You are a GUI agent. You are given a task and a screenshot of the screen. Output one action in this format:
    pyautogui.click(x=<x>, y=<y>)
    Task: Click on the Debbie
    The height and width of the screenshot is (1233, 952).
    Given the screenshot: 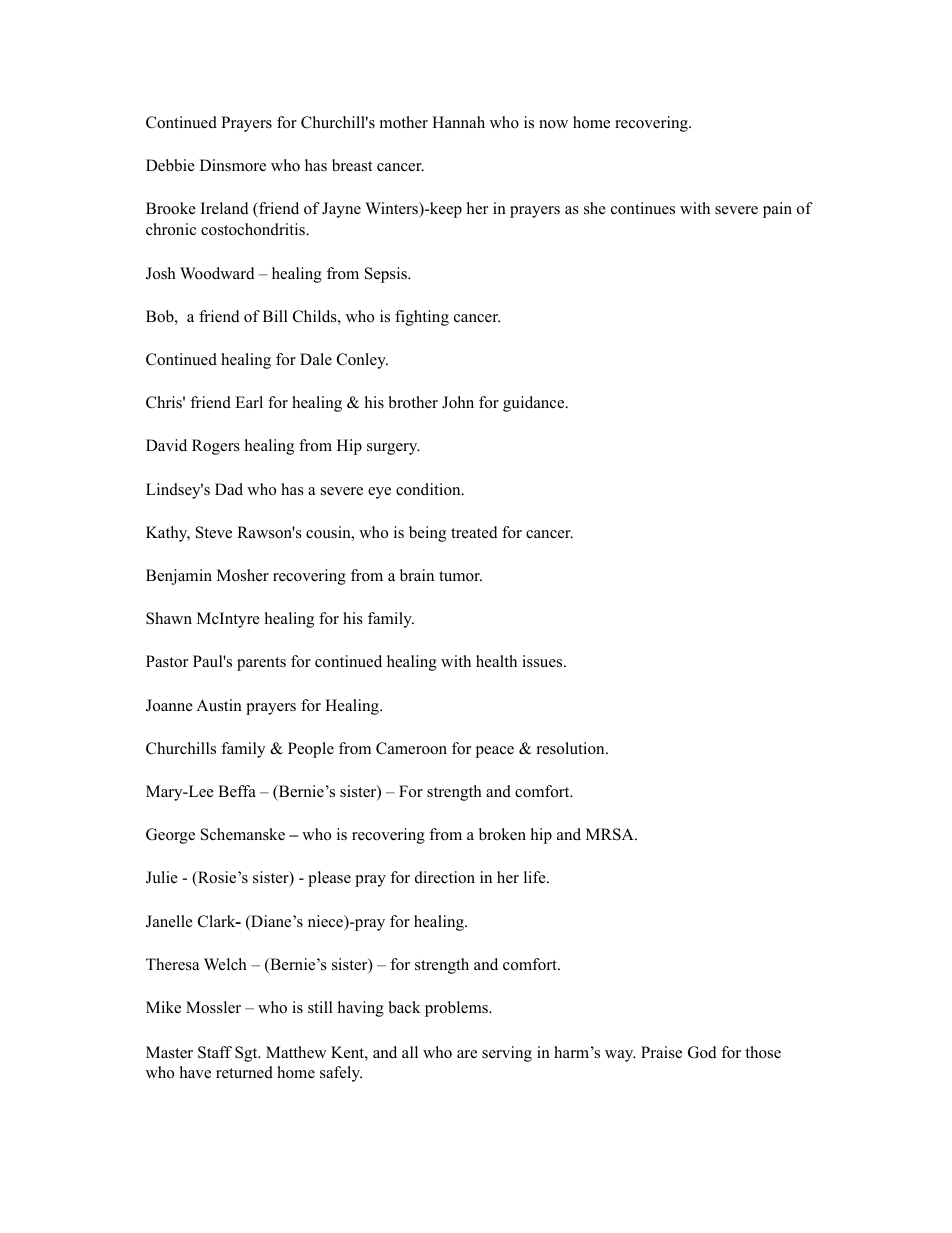 What is the action you would take?
    pyautogui.click(x=170, y=165)
